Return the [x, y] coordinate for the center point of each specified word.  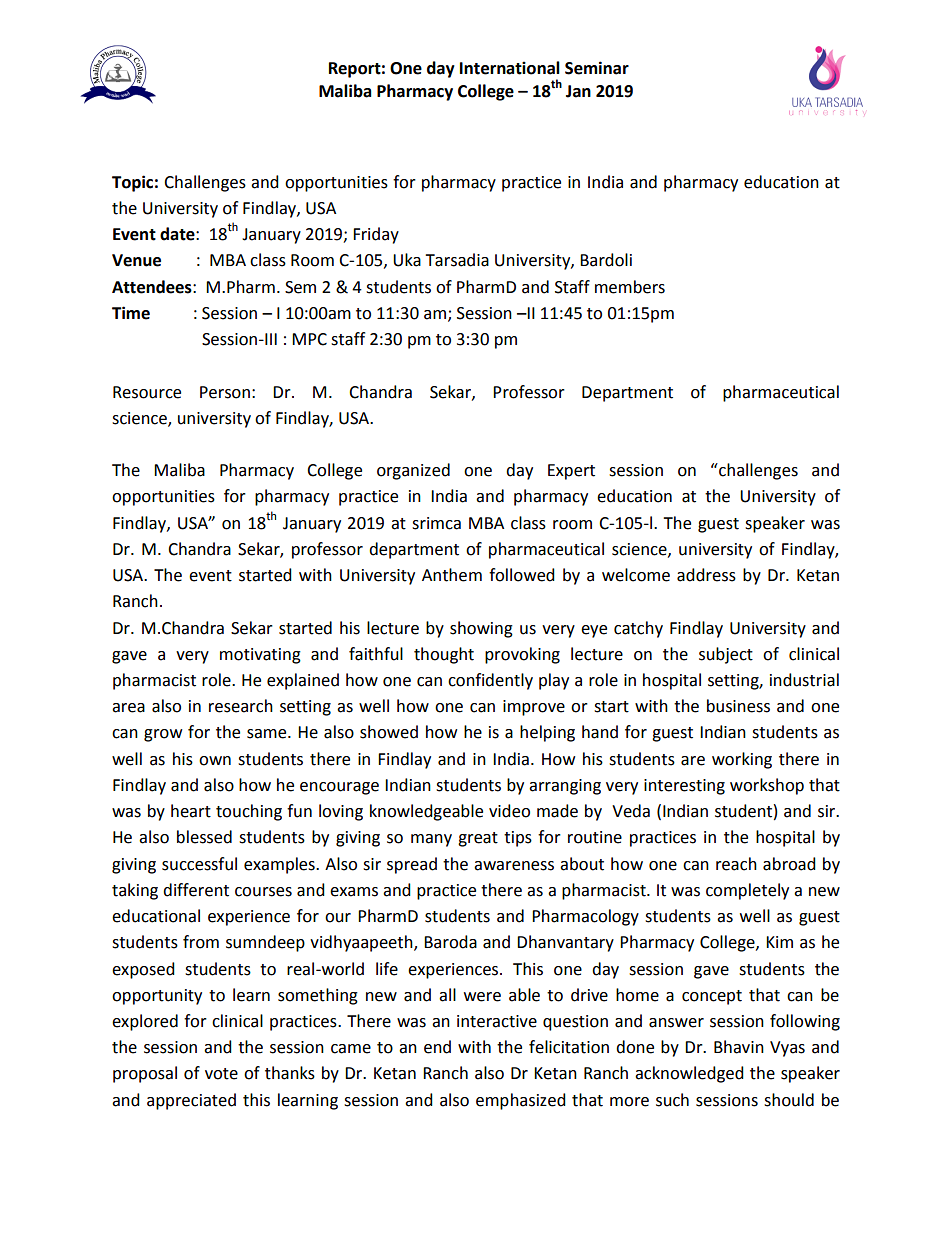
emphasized [521, 1101]
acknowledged [689, 1074]
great [478, 839]
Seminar [597, 68]
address [706, 575]
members [630, 287]
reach [736, 864]
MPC [309, 339]
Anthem [452, 575]
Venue [136, 260]
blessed [204, 837]
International [510, 68]
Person [225, 392]
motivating [260, 656]
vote [221, 1074]
